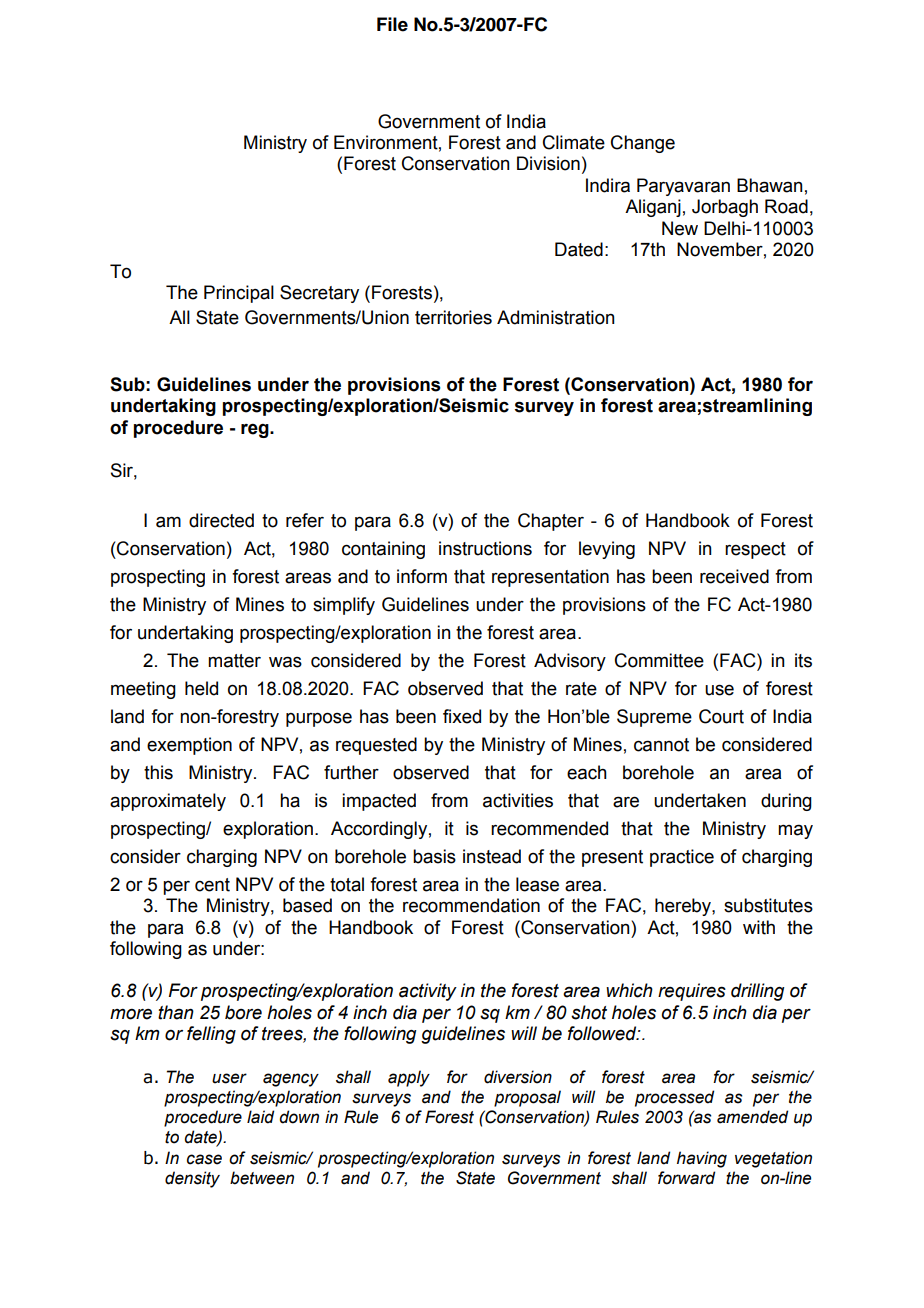 This page has height=1308, width=924. What do you see at coordinates (189, 746) in the page?
I see `exemption` at bounding box center [189, 746].
